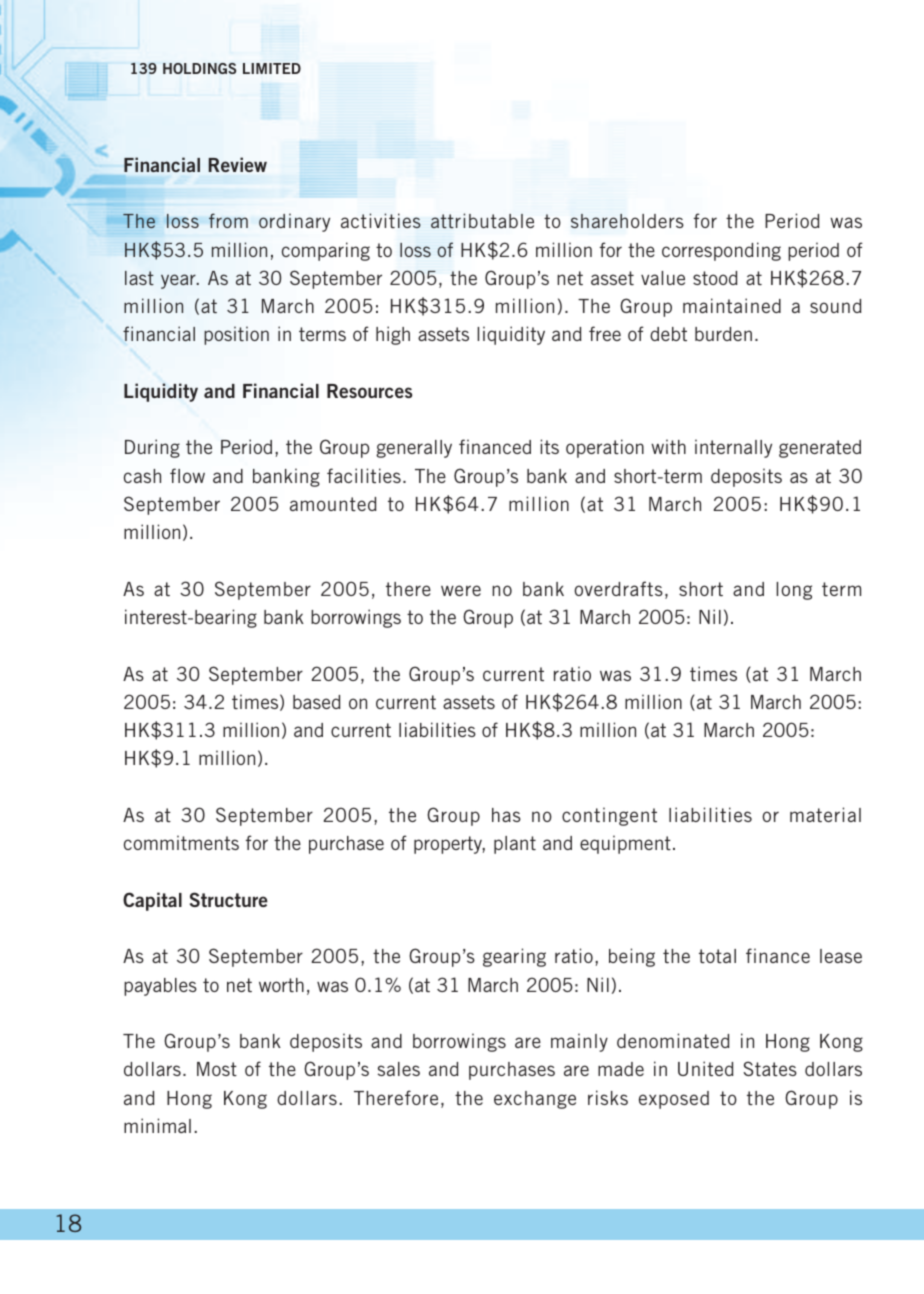  Describe the element at coordinates (482, 220) in the screenshot. I see `attributable` at that location.
